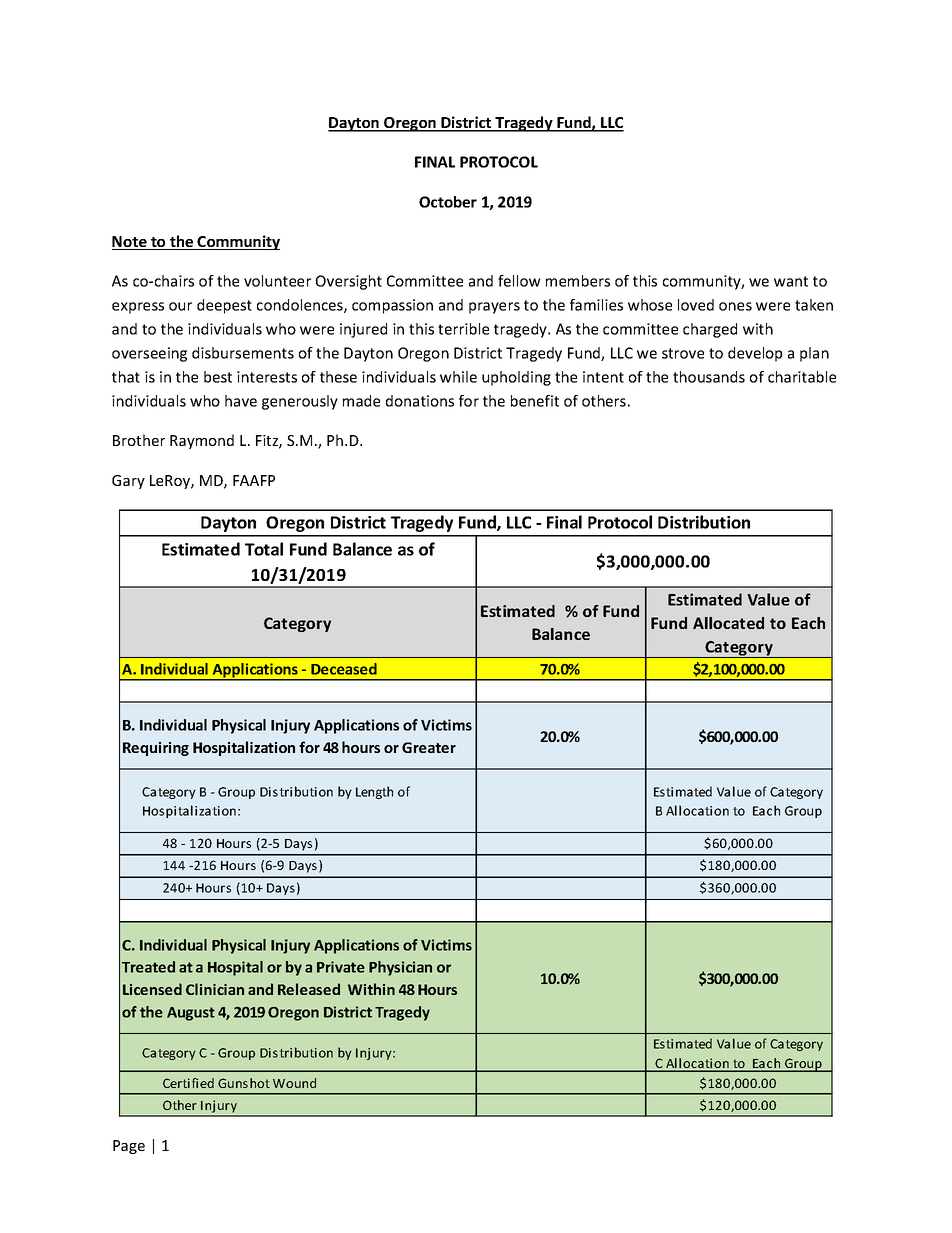 Image resolution: width=952 pixels, height=1233 pixels. I want to click on October, so click(448, 202).
